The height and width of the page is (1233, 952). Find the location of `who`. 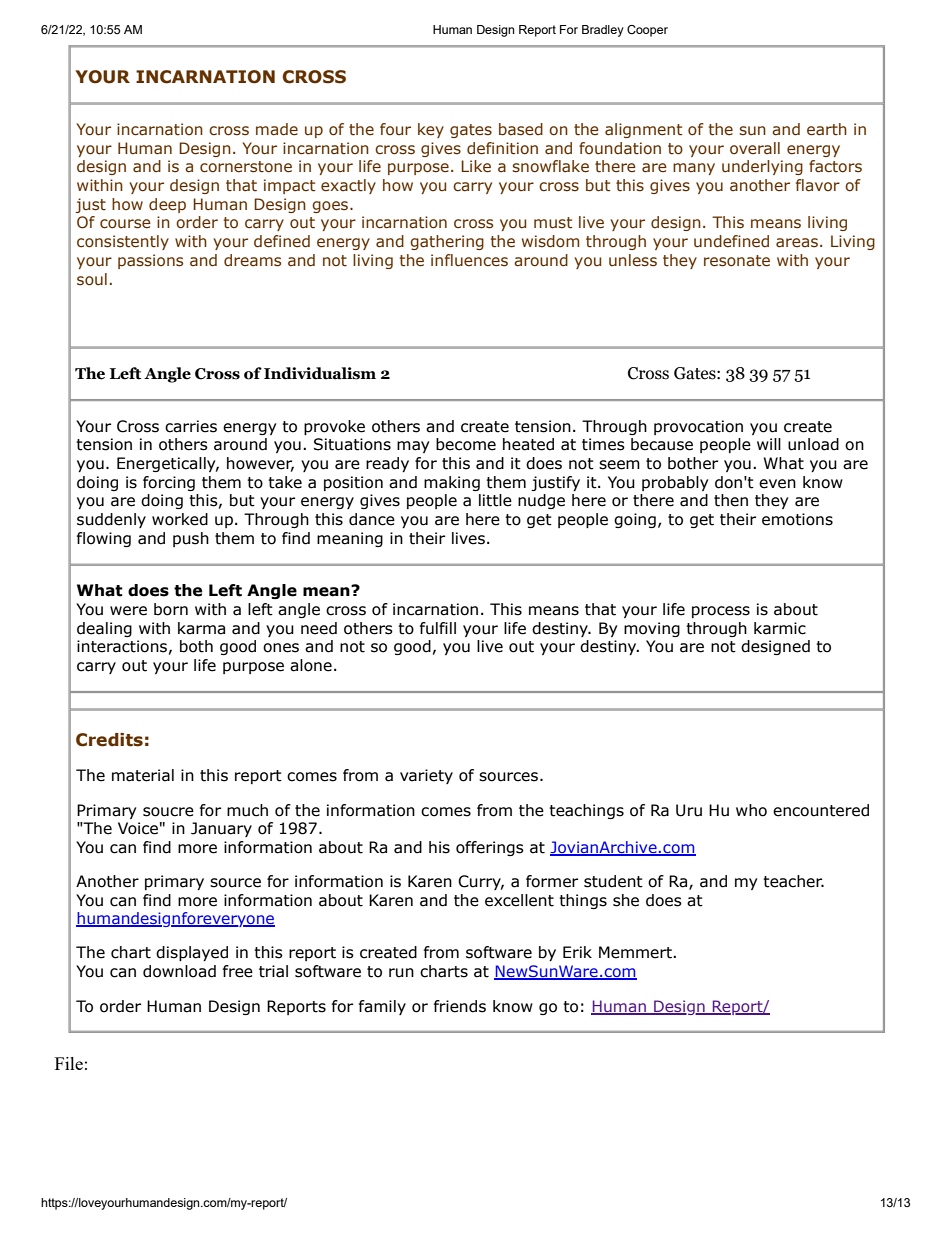

who is located at coordinates (751, 810).
